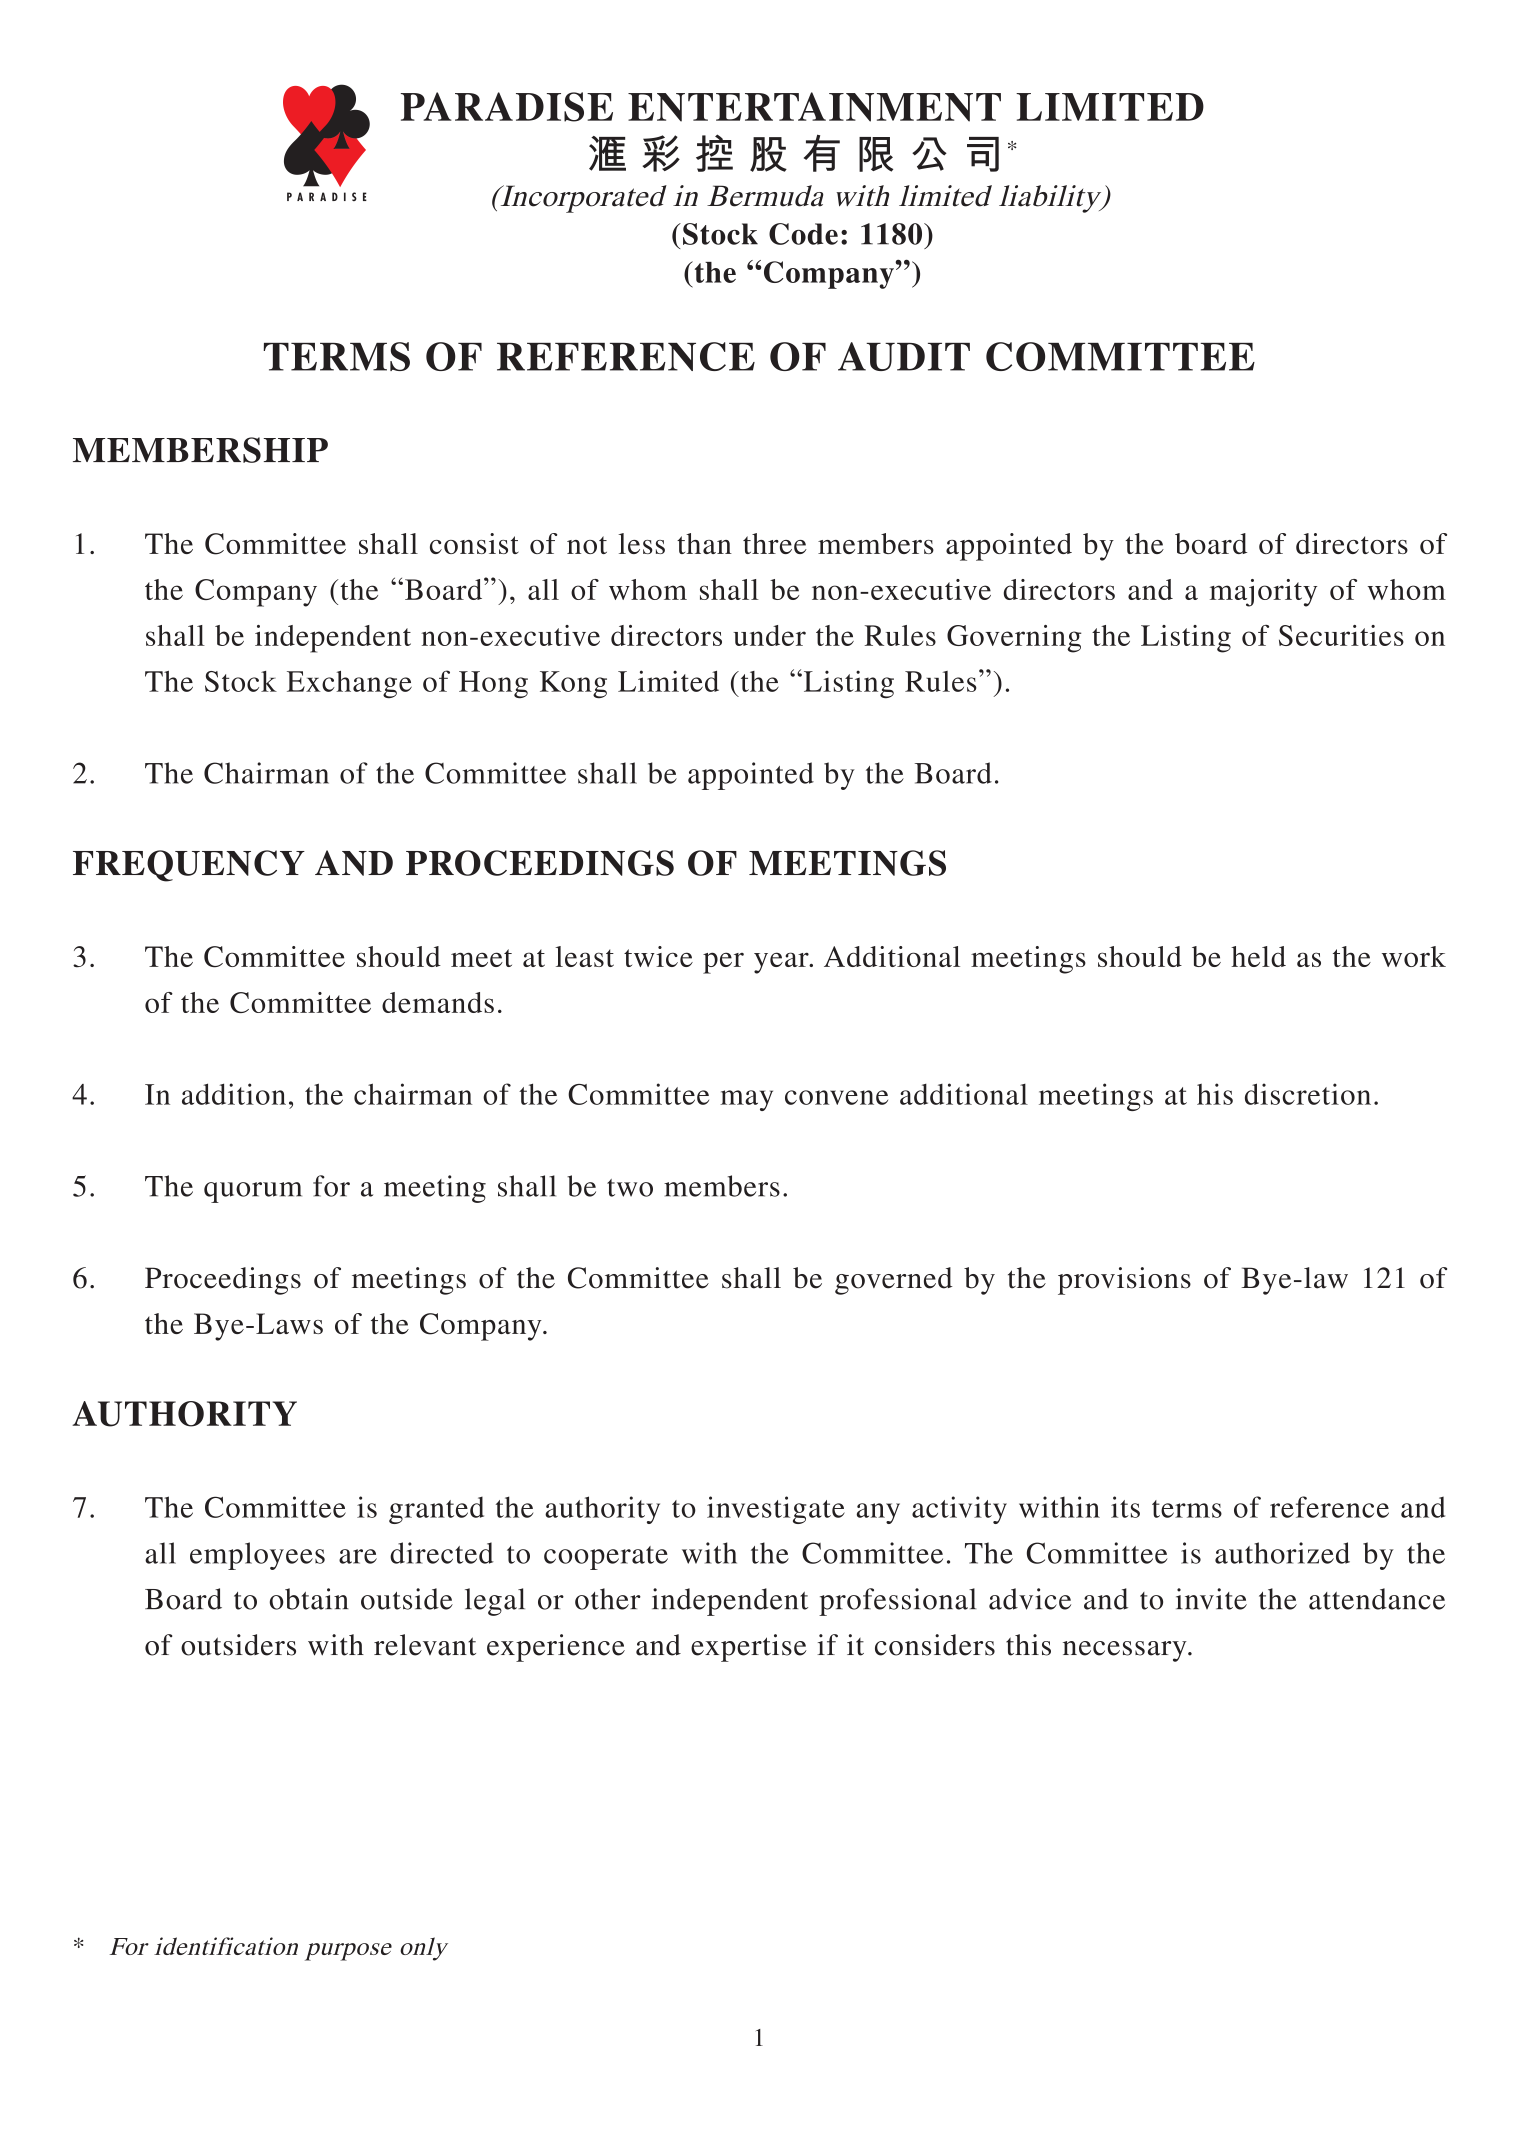 This page has height=2146, width=1518. Describe the element at coordinates (836, 1097) in the page. I see `convene` at that location.
